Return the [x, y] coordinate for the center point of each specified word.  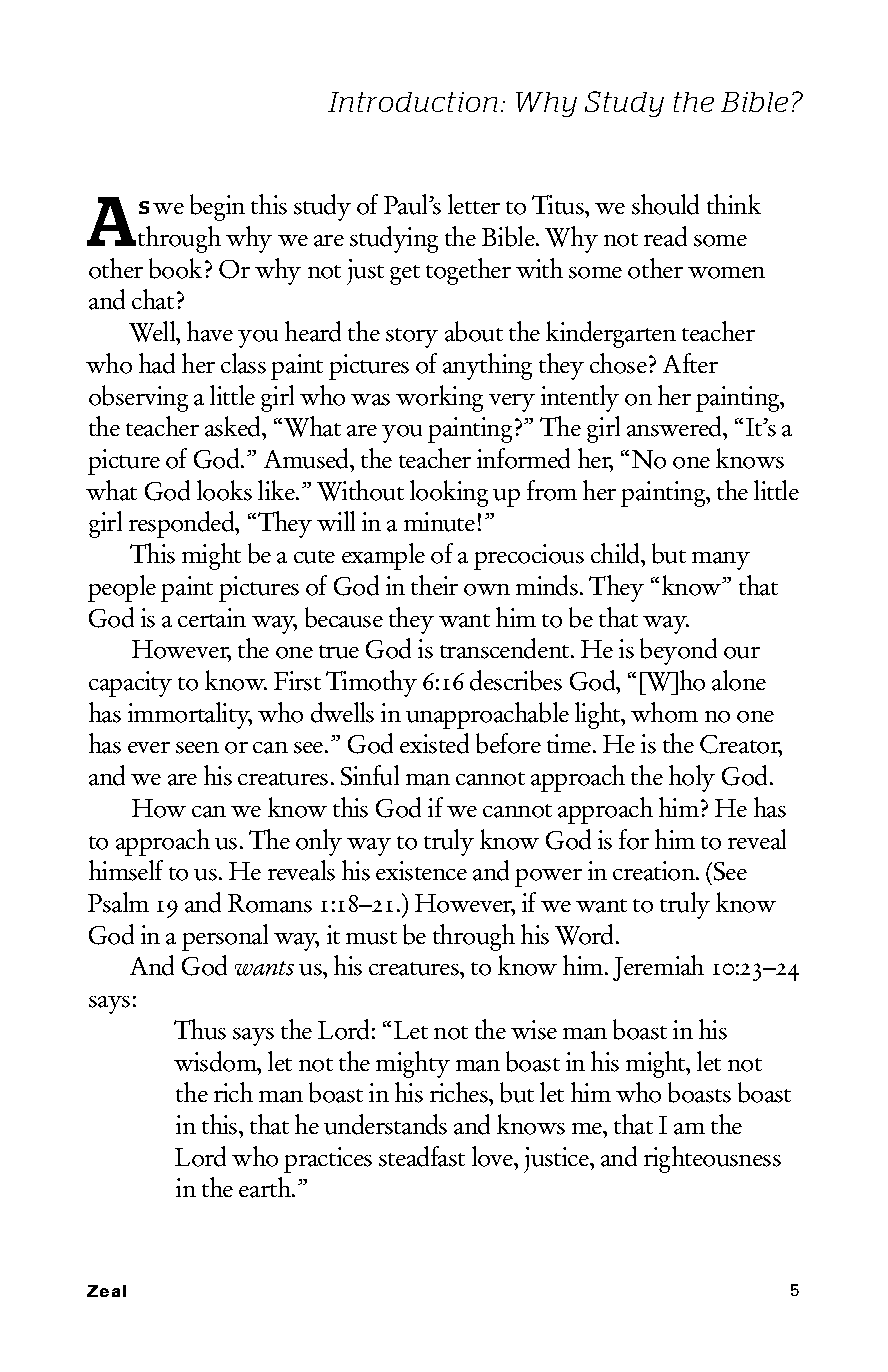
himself [126, 870]
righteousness [712, 1159]
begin [217, 207]
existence [421, 871]
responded [183, 524]
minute [439, 522]
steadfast [422, 1156]
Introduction [412, 102]
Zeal [106, 1291]
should [665, 204]
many [721, 561]
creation [655, 871]
